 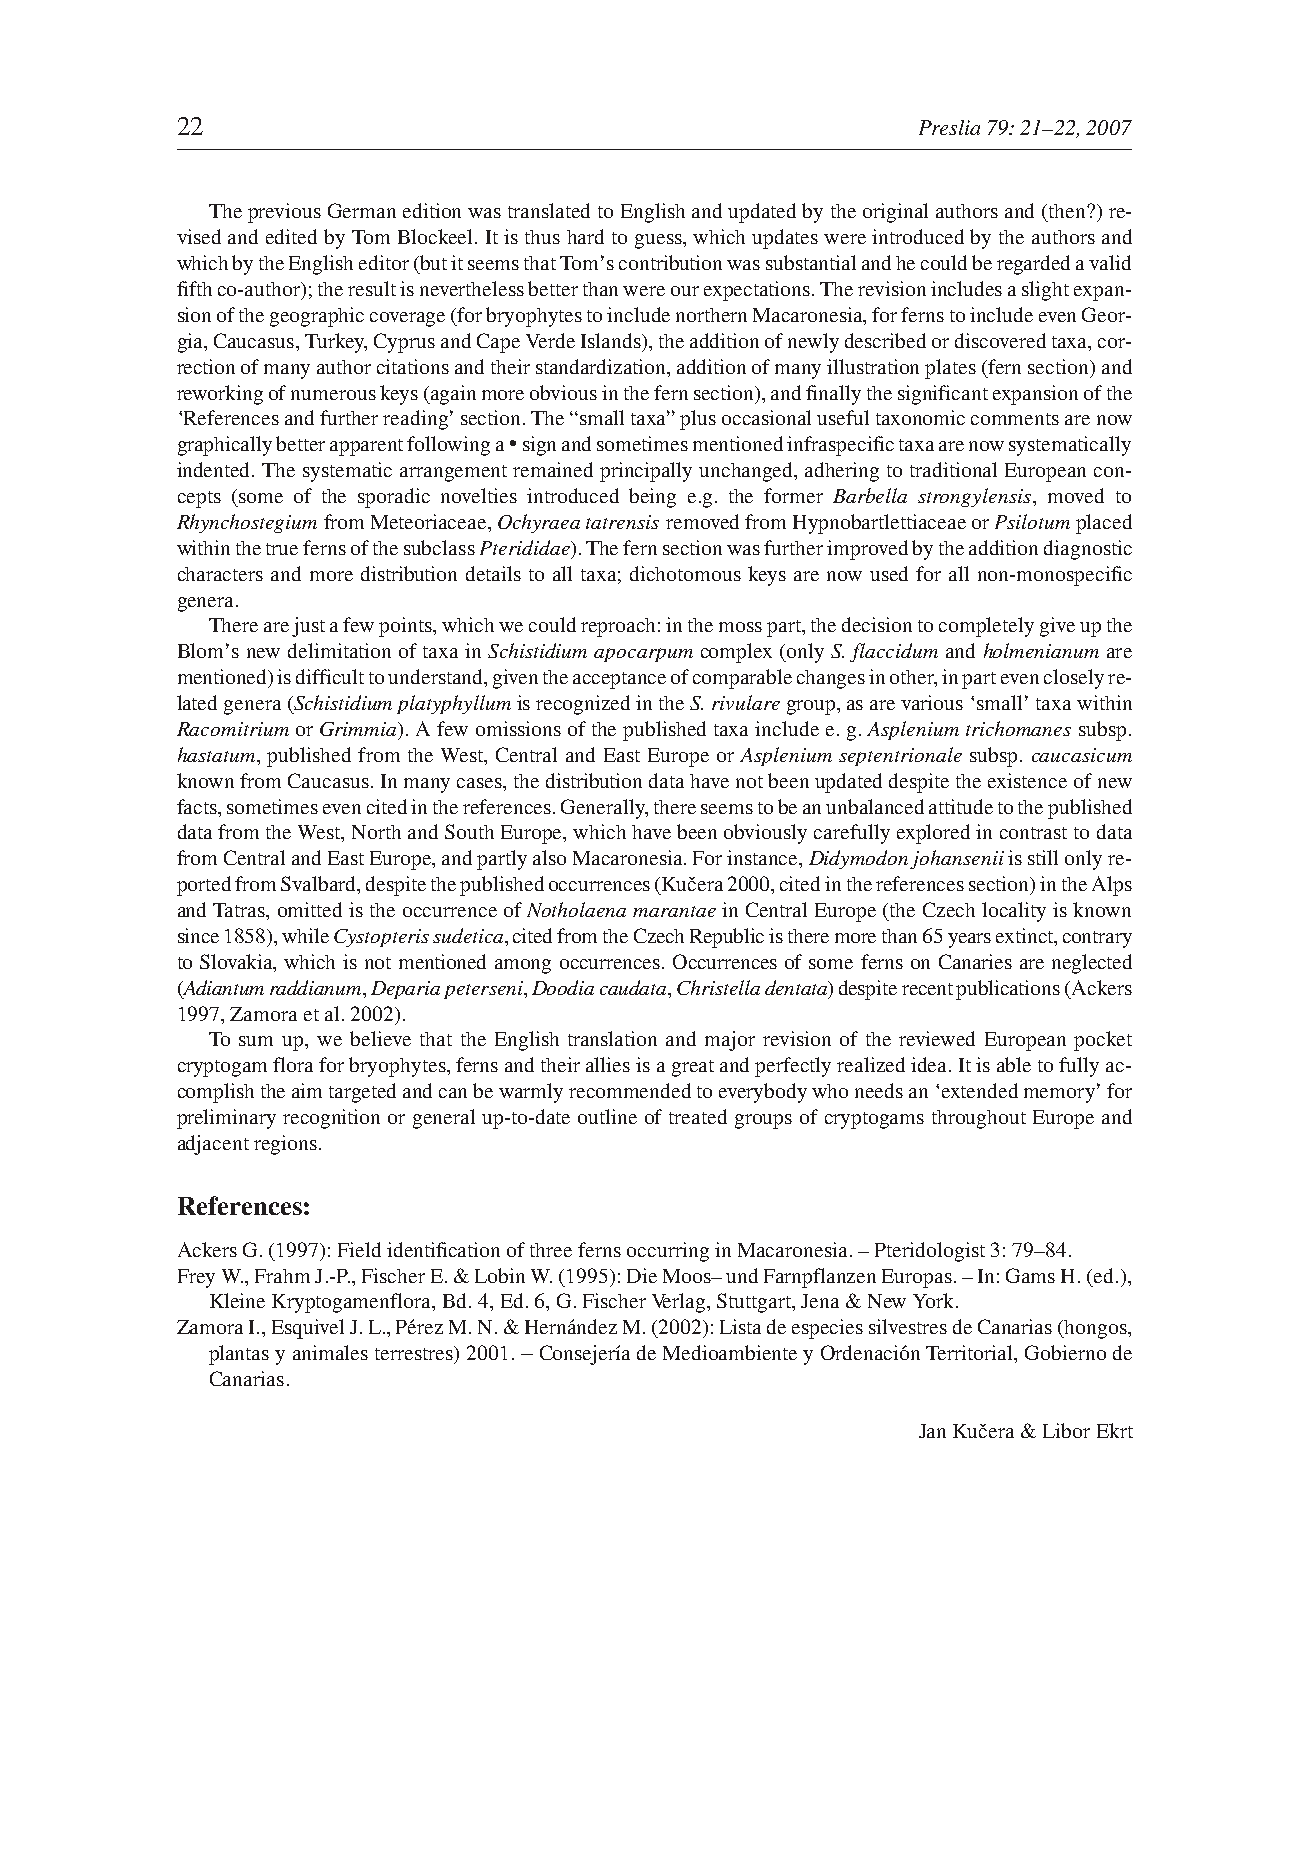 What do you see at coordinates (979, 1119) in the page?
I see `throughout` at bounding box center [979, 1119].
